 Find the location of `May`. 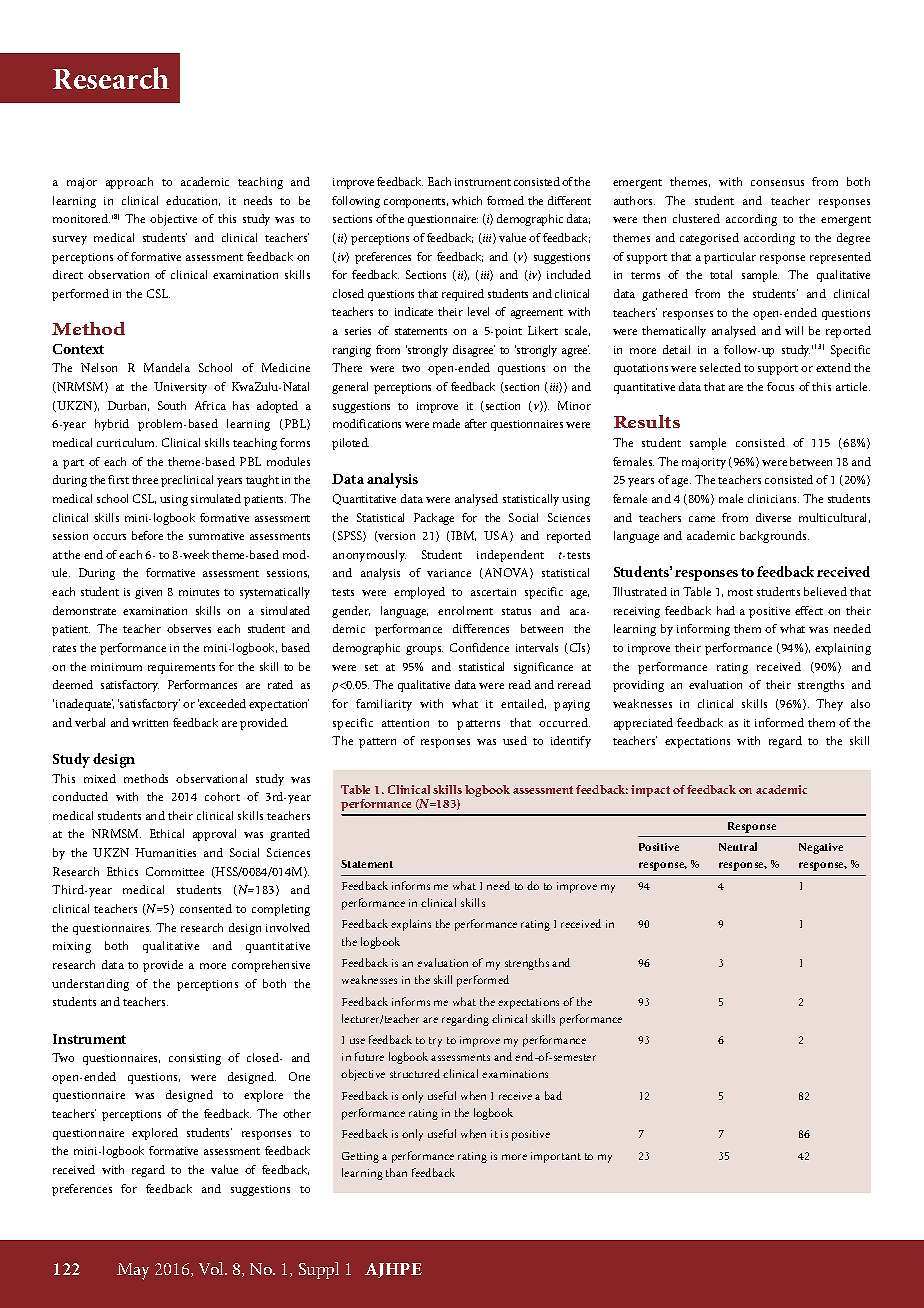

May is located at coordinates (133, 1271).
